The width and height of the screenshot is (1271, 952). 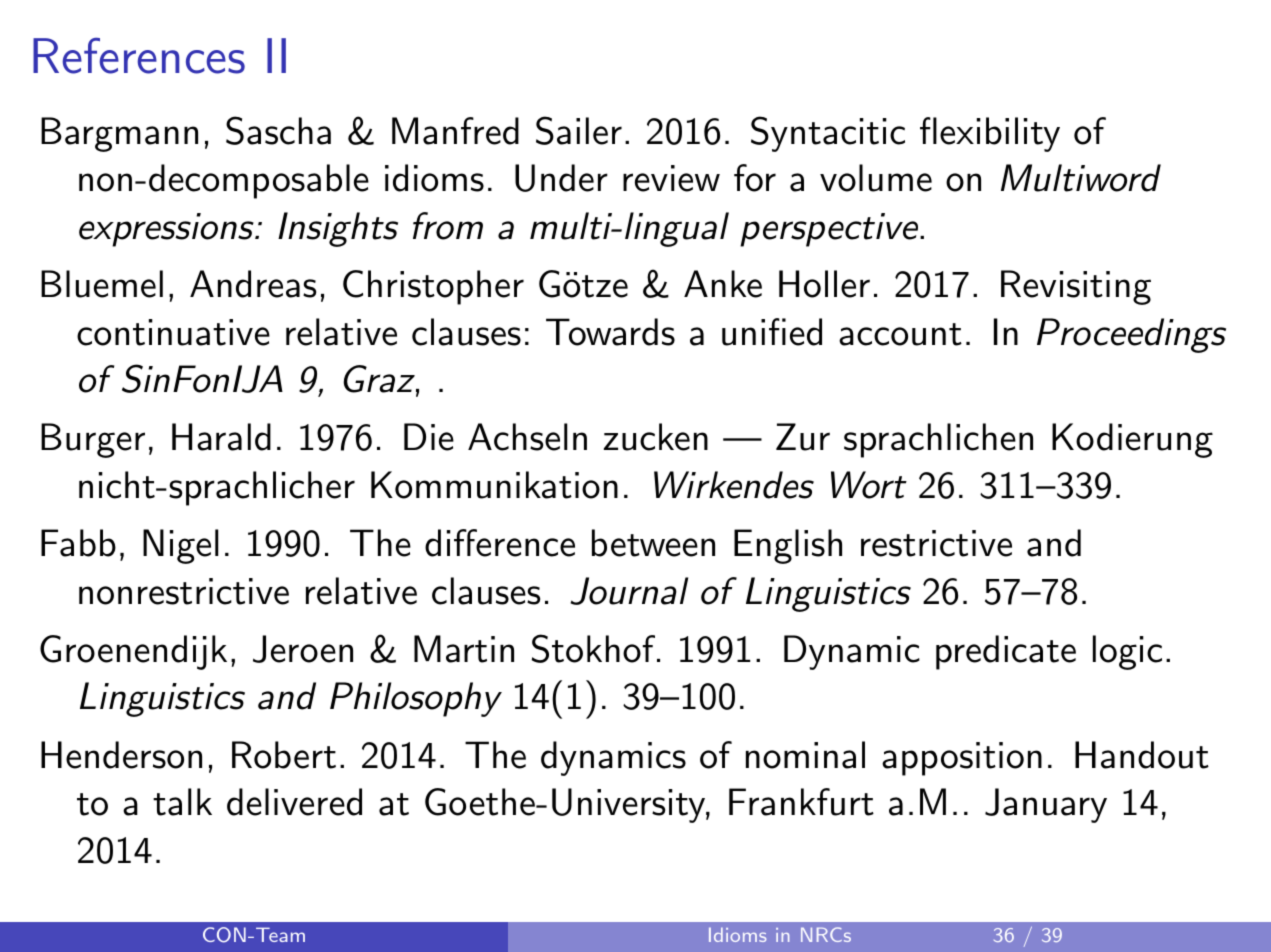 What do you see at coordinates (182, 802) in the screenshot?
I see `talk` at bounding box center [182, 802].
